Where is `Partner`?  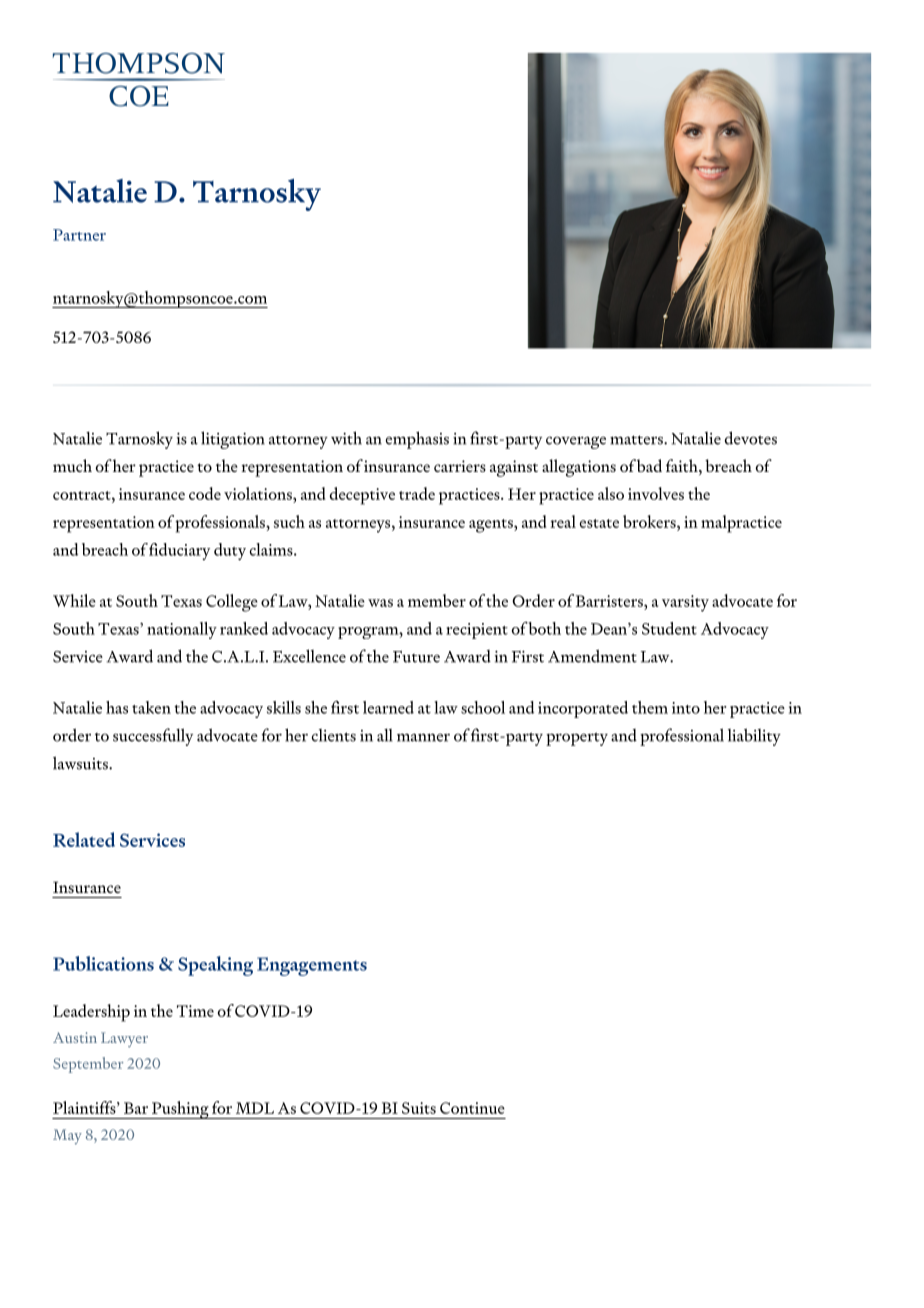 Partner is located at coordinates (79, 235).
